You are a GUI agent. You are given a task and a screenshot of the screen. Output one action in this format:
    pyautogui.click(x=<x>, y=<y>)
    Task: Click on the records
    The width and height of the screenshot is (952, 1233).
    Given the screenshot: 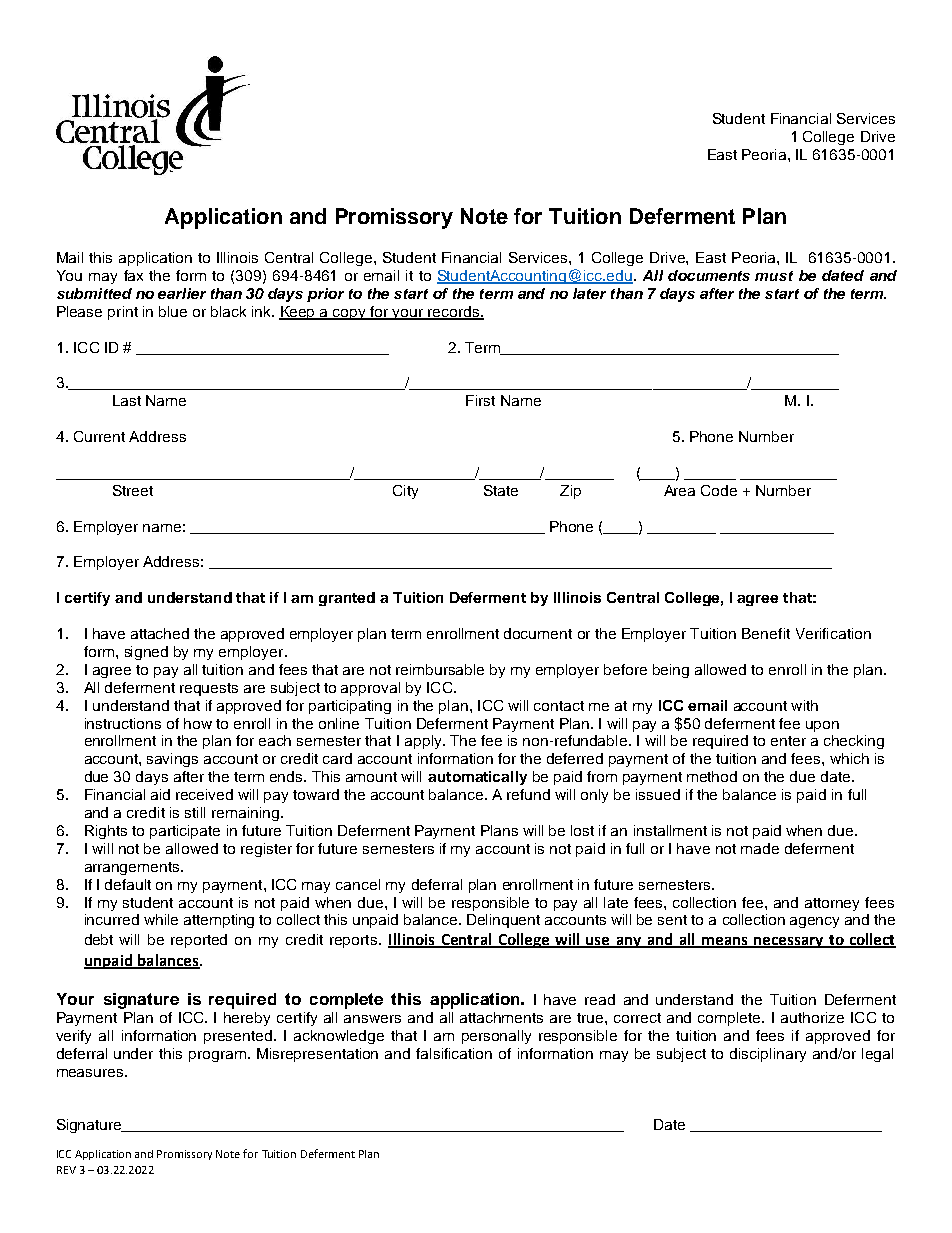 What is the action you would take?
    pyautogui.click(x=453, y=312)
